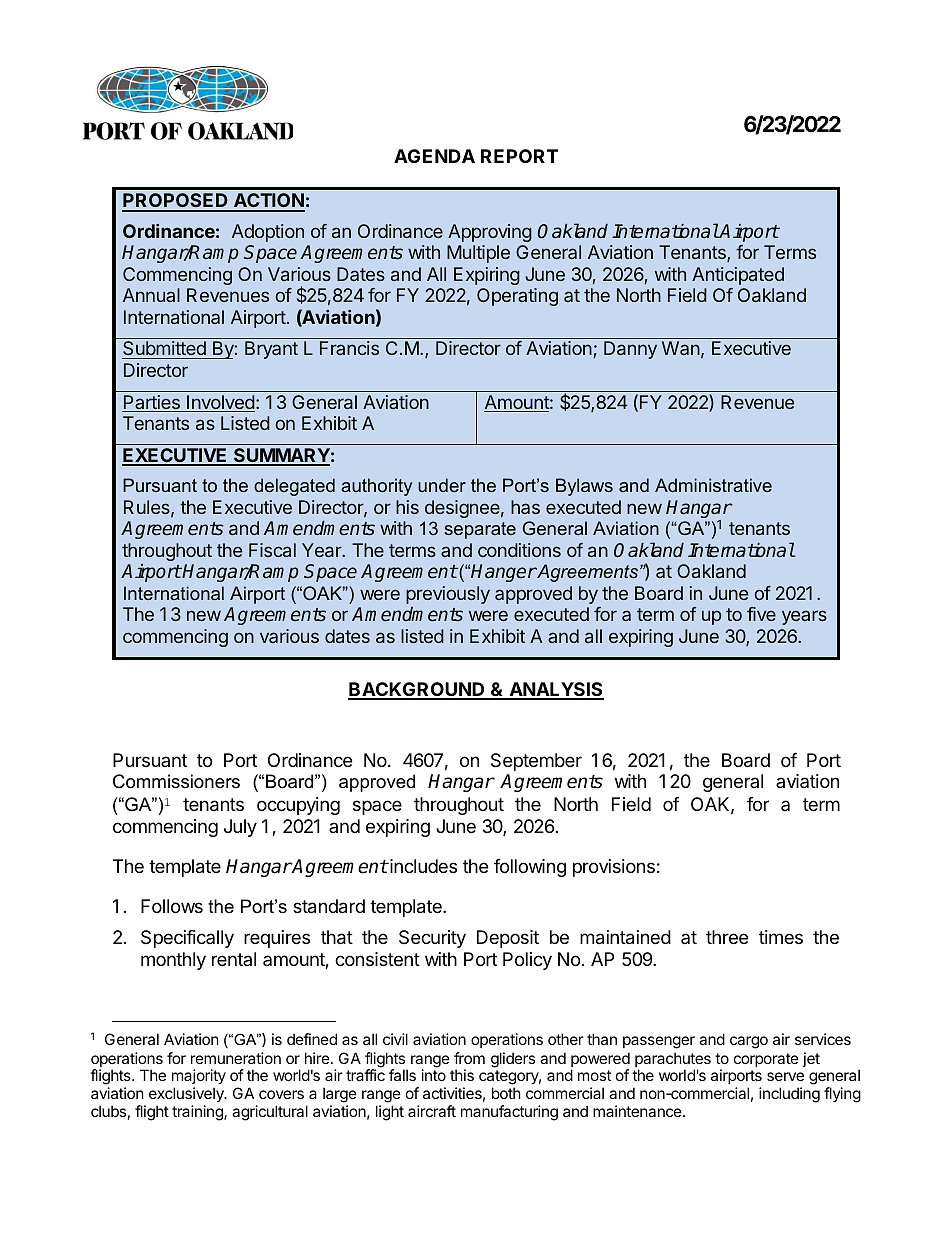  Describe the element at coordinates (681, 348) in the document. I see `Wan` at that location.
